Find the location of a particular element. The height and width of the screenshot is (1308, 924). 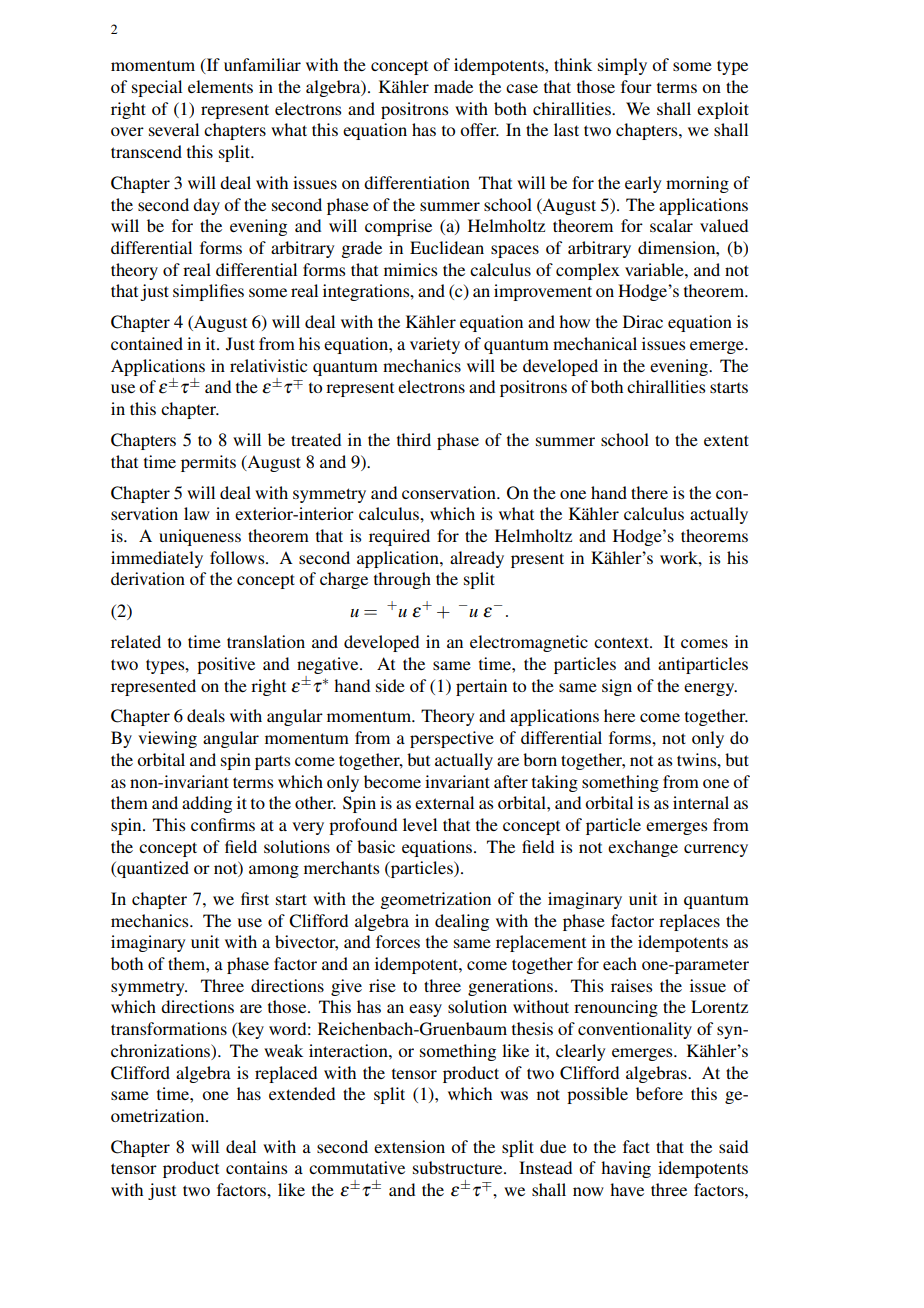

four is located at coordinates (636, 86).
